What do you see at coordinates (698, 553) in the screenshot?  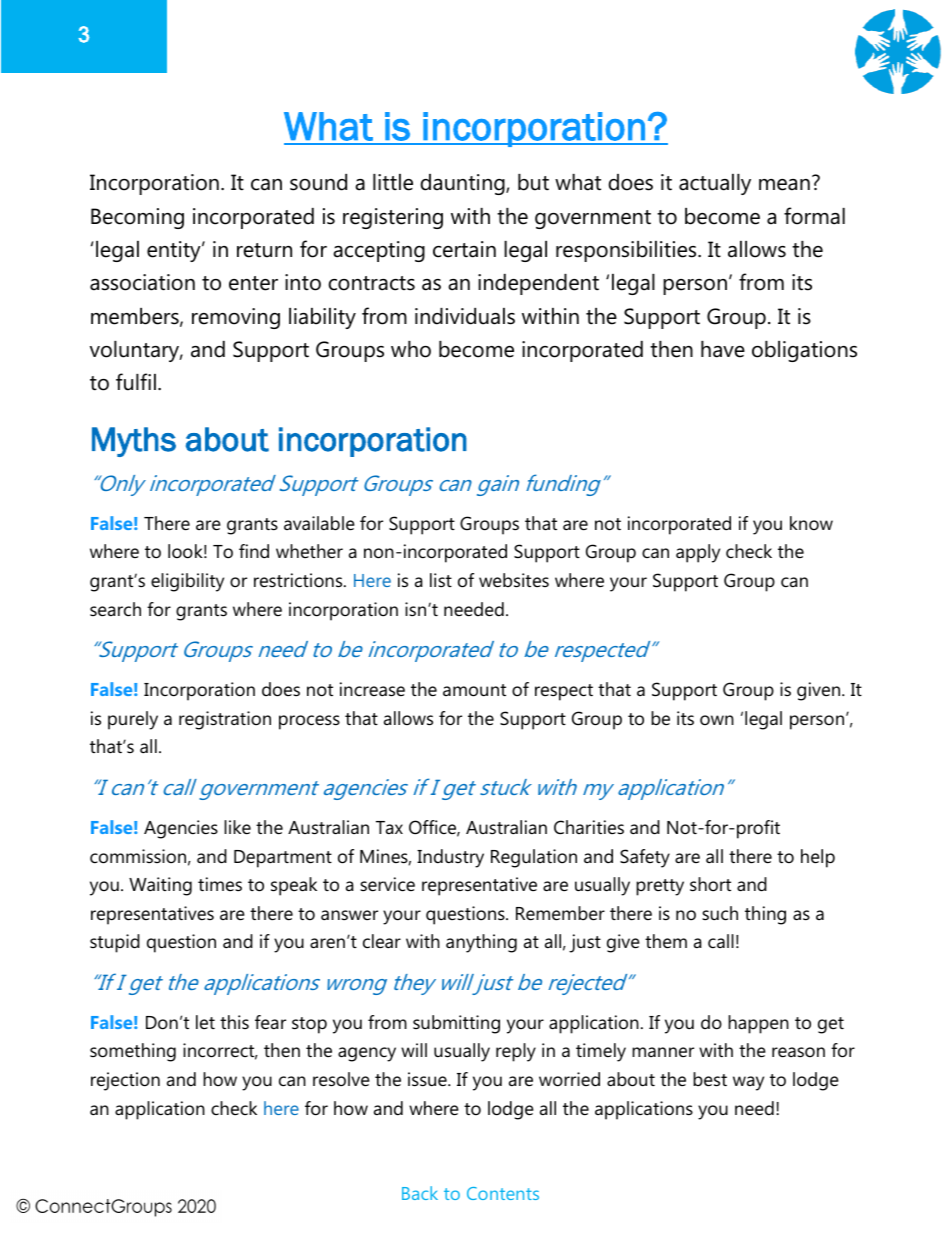 I see `apply` at bounding box center [698, 553].
